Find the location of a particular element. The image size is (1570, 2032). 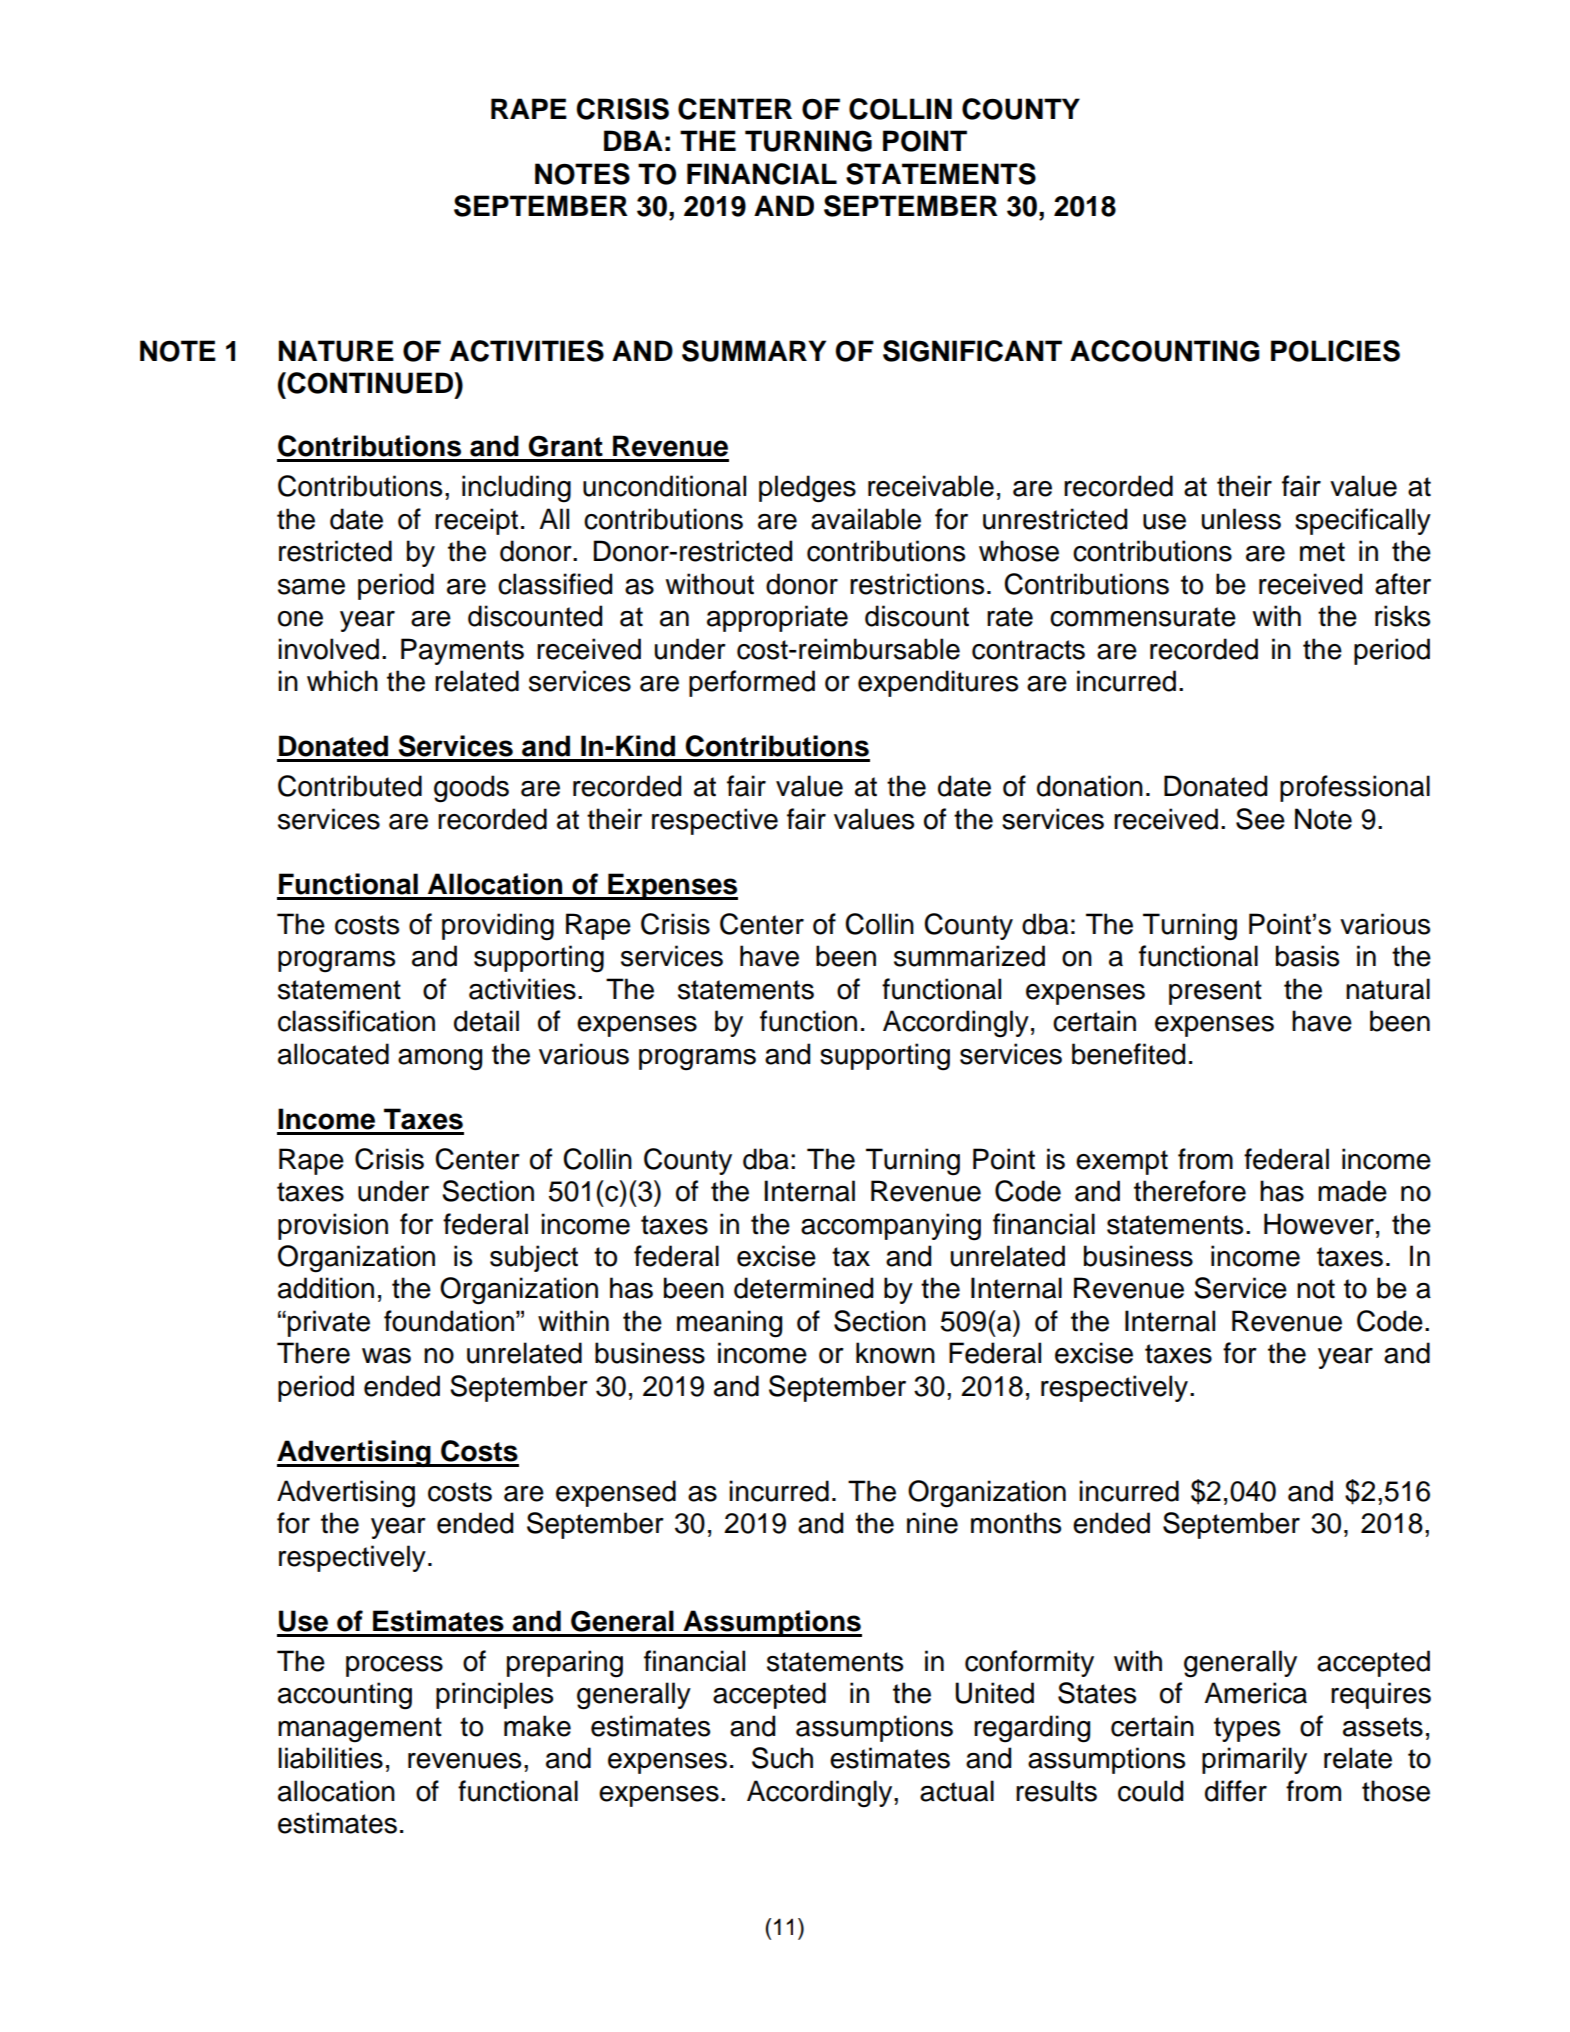

present is located at coordinates (1215, 992).
